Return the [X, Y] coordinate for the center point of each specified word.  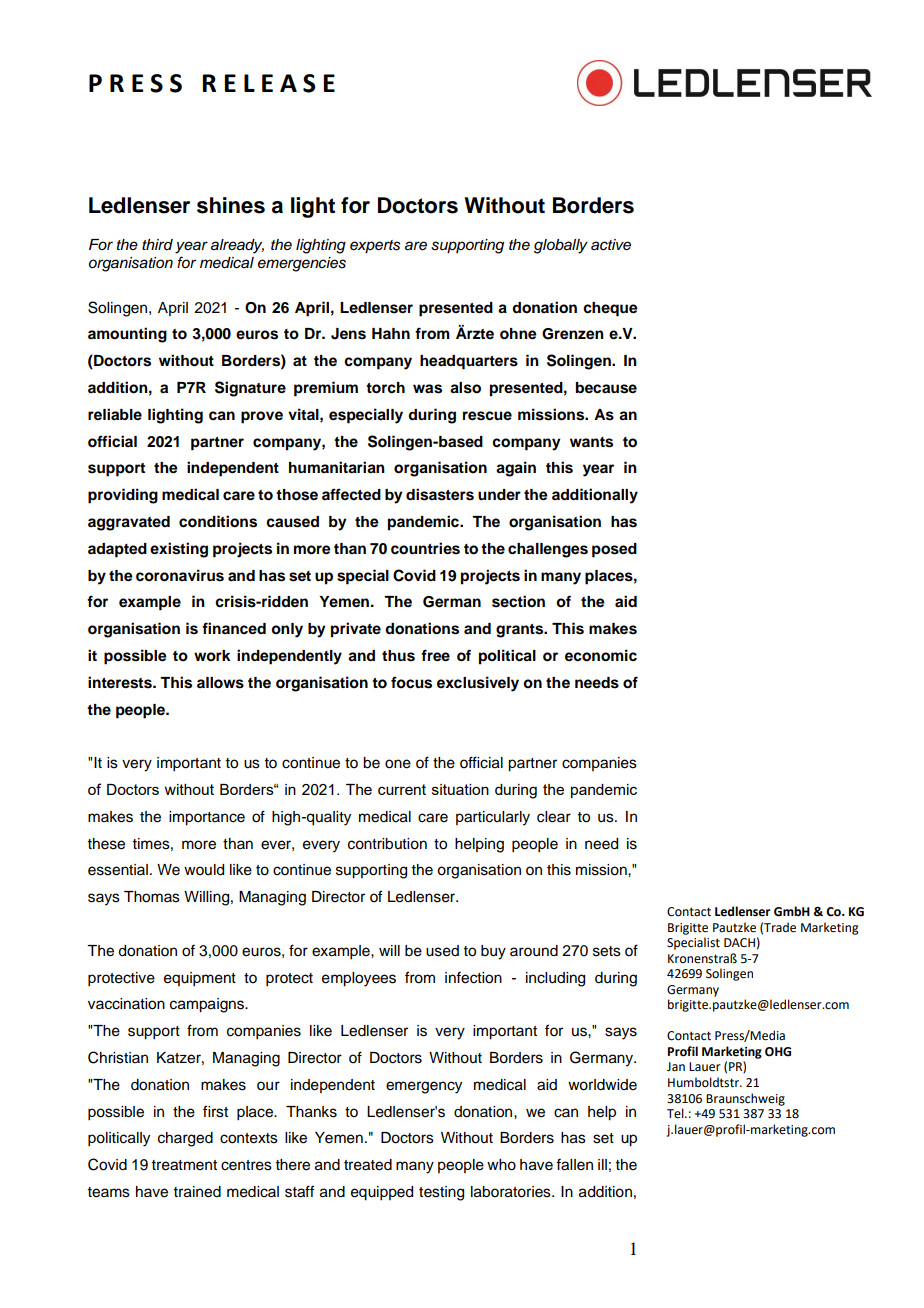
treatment [184, 1165]
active [611, 245]
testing [441, 1193]
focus [411, 682]
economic [601, 655]
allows [220, 683]
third [157, 244]
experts [375, 247]
